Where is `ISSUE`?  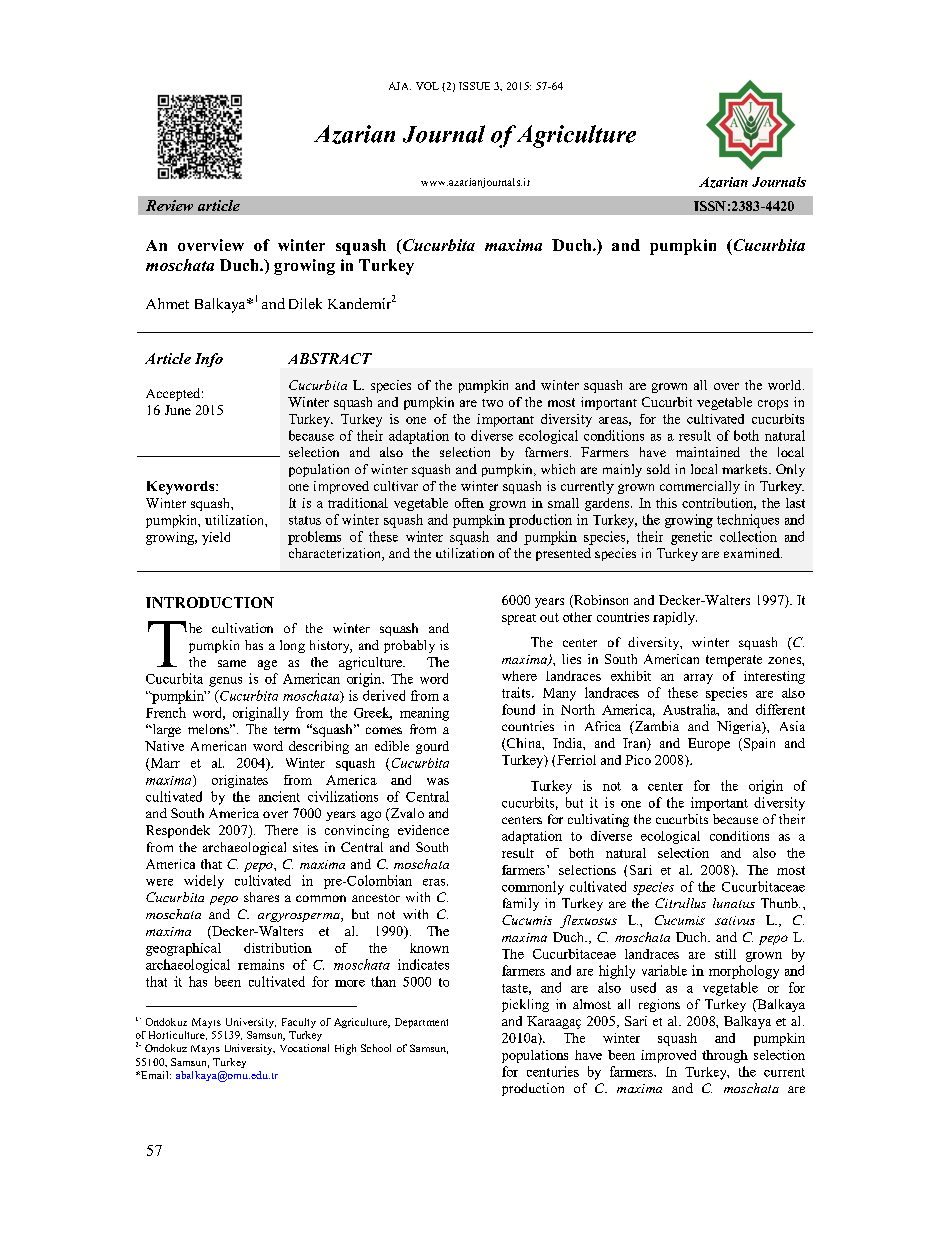
ISSUE is located at coordinates (474, 86).
